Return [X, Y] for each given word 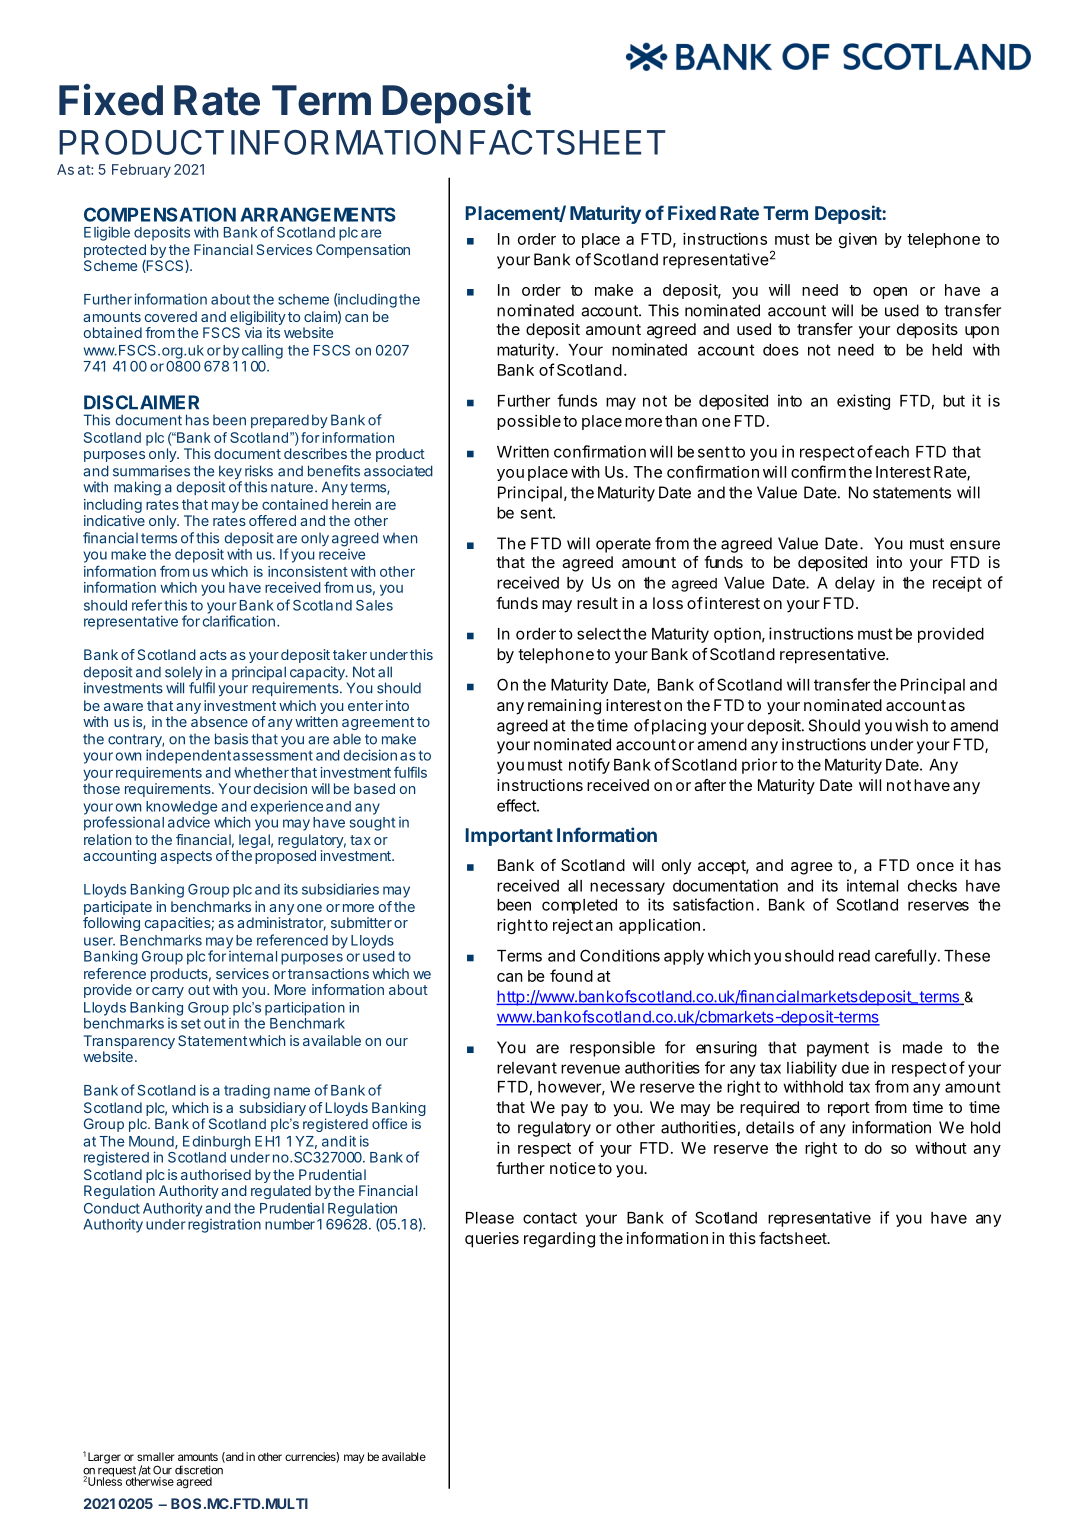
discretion [199, 1470]
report [849, 1109]
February [141, 171]
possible [529, 422]
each [892, 452]
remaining [564, 707]
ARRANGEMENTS [318, 214]
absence [219, 721]
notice [573, 1168]
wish [911, 725]
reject [573, 926]
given [858, 240]
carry [168, 992]
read [854, 956]
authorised [216, 1174]
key [230, 473]
